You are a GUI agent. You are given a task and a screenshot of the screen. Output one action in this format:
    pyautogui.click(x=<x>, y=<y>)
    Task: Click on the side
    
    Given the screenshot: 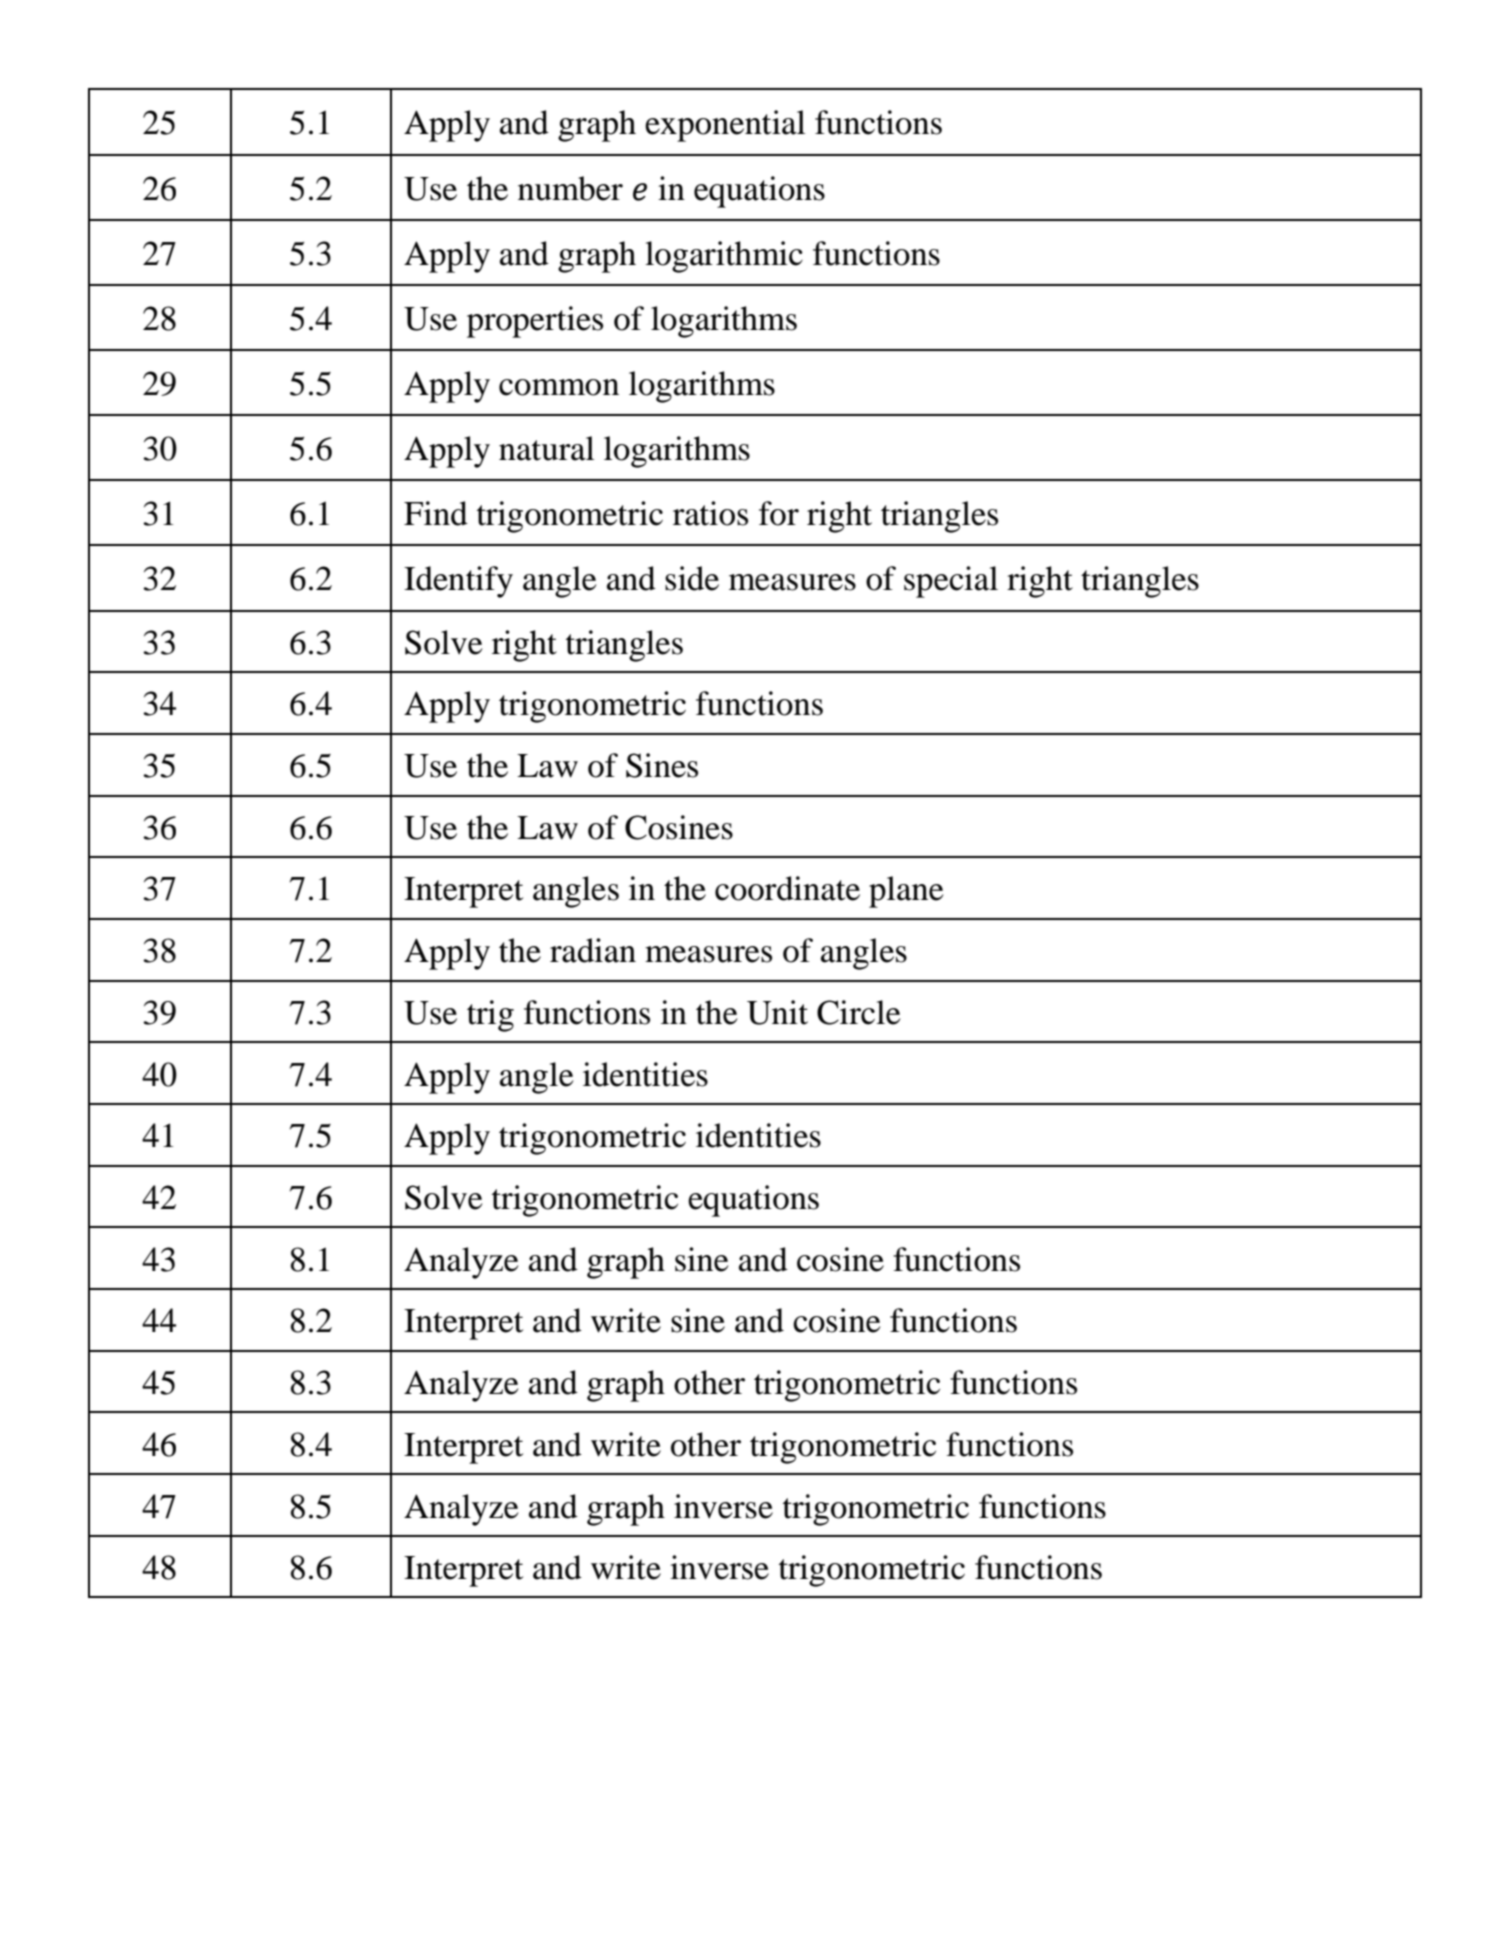 What is the action you would take?
    pyautogui.click(x=692, y=578)
